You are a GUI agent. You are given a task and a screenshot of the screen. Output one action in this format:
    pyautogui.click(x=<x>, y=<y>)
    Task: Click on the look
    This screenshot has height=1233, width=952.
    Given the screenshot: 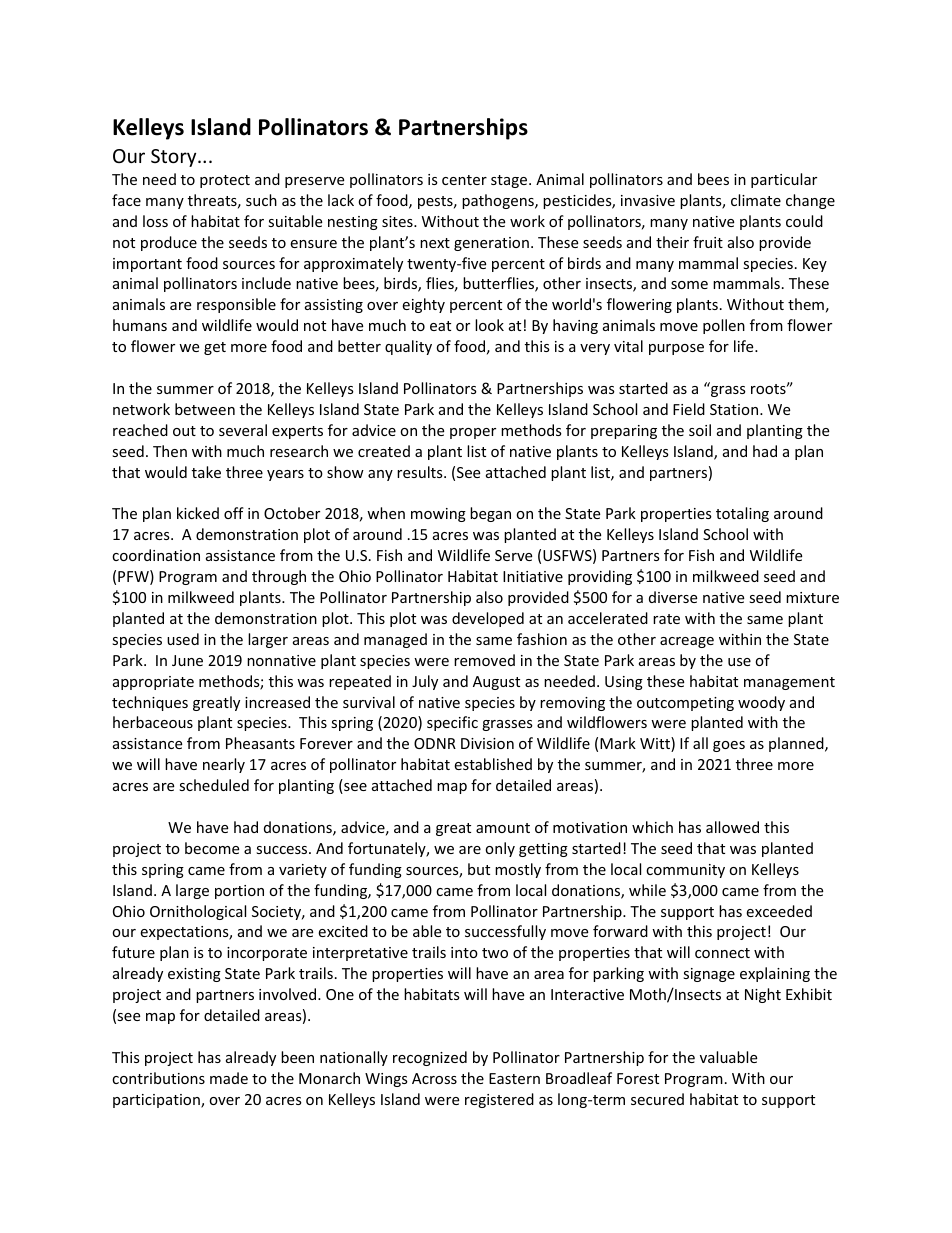 What is the action you would take?
    pyautogui.click(x=489, y=325)
